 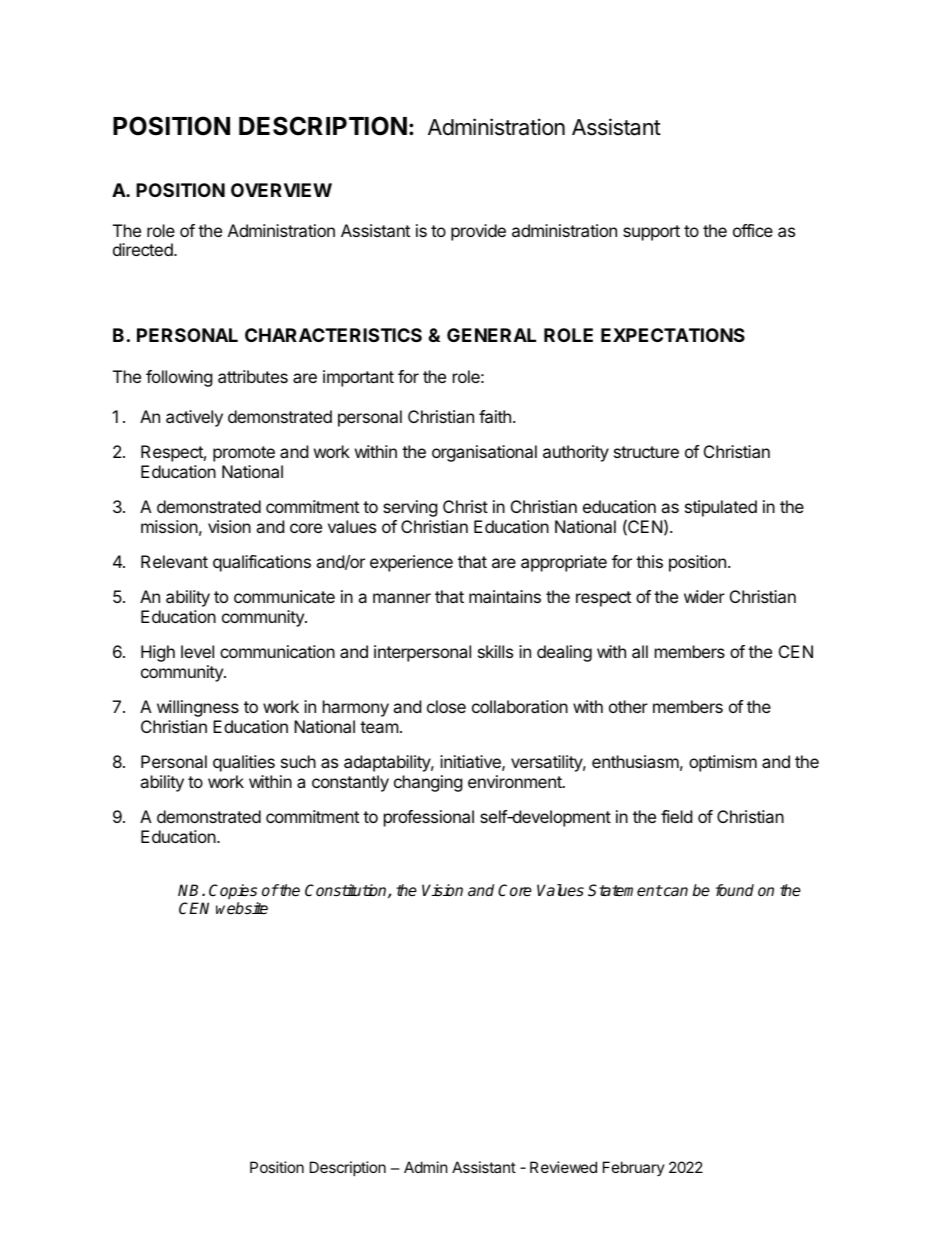 I want to click on website, so click(x=242, y=908).
